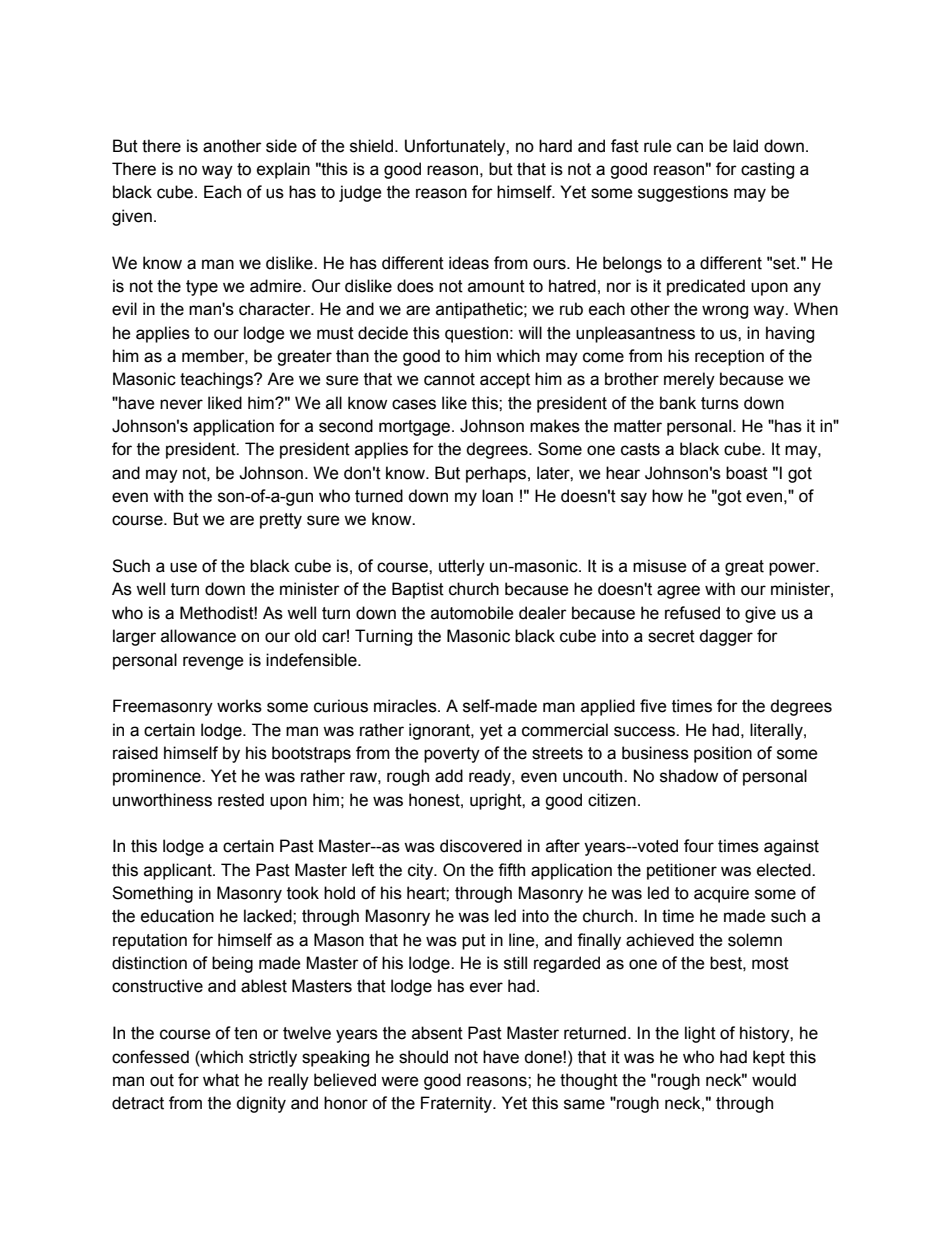  I want to click on explain, so click(283, 170).
